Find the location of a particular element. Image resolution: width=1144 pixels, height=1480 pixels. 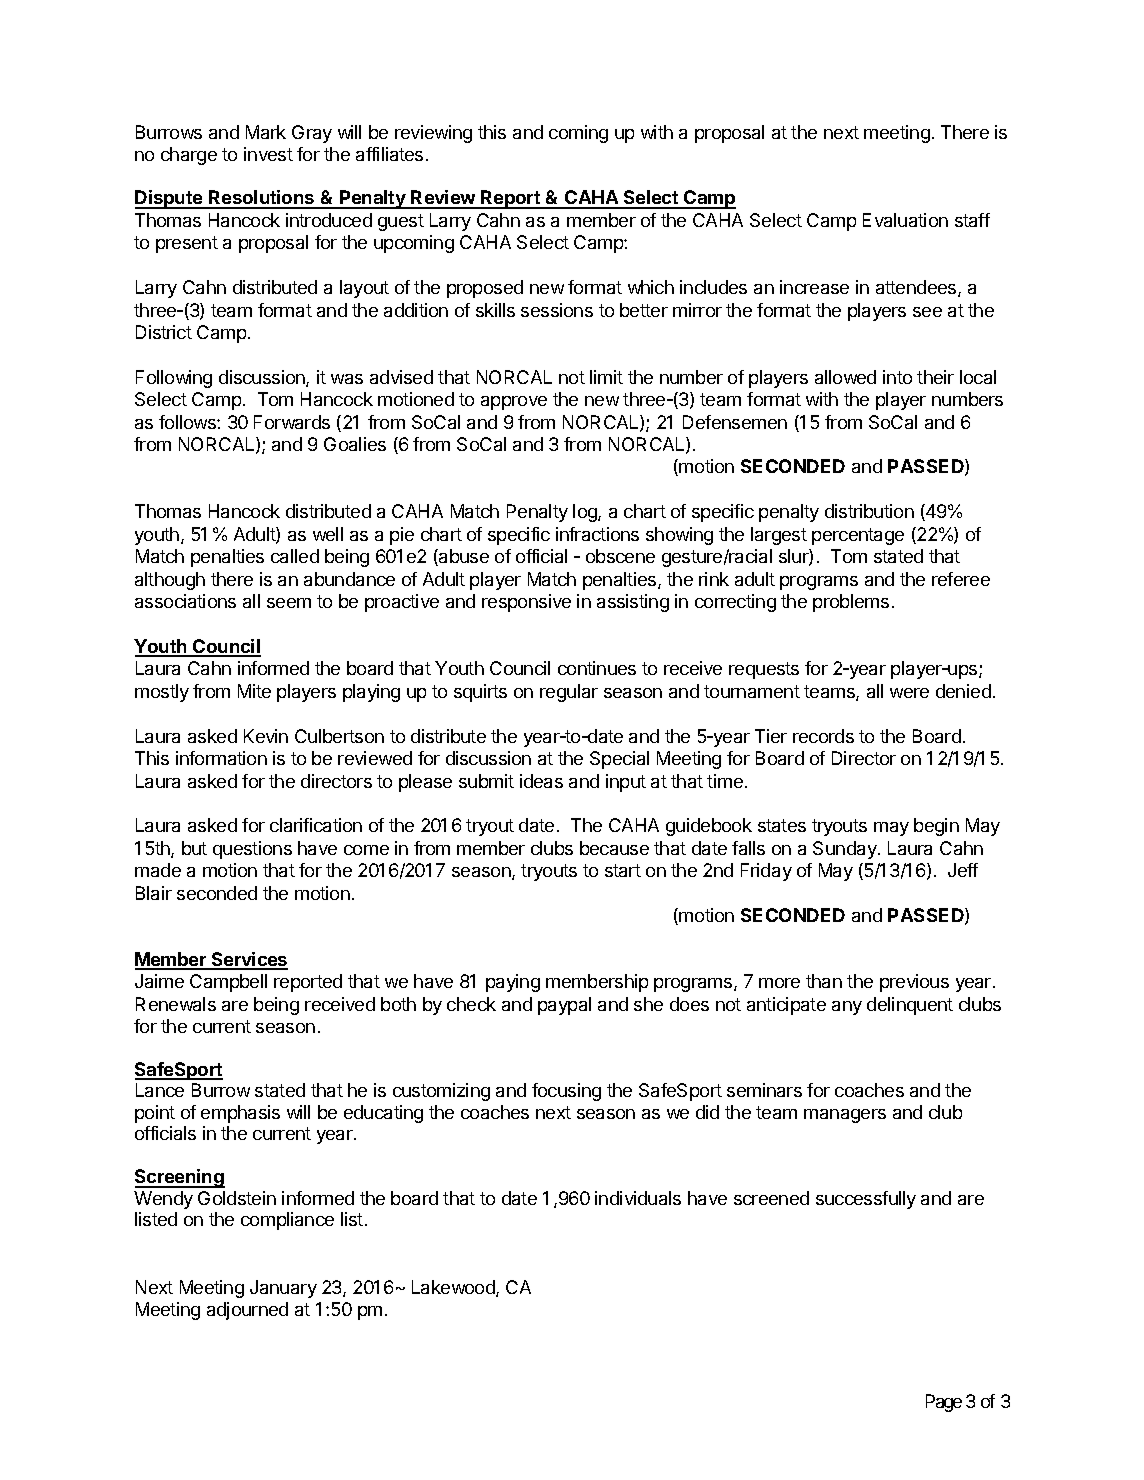

Lakewood is located at coordinates (454, 1288).
